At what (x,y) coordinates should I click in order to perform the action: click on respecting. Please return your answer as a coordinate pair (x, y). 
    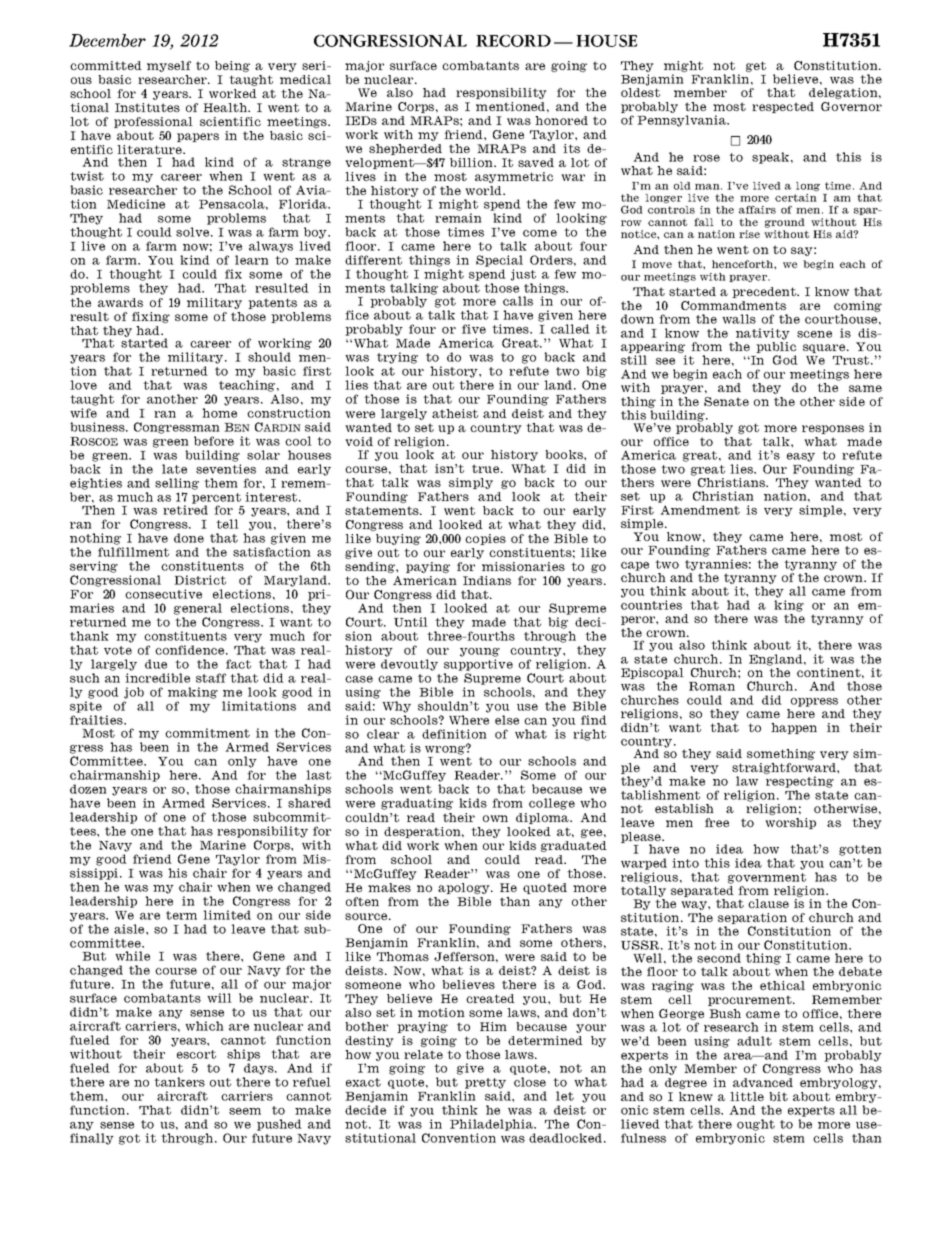
    Looking at the image, I should click on (800, 782).
